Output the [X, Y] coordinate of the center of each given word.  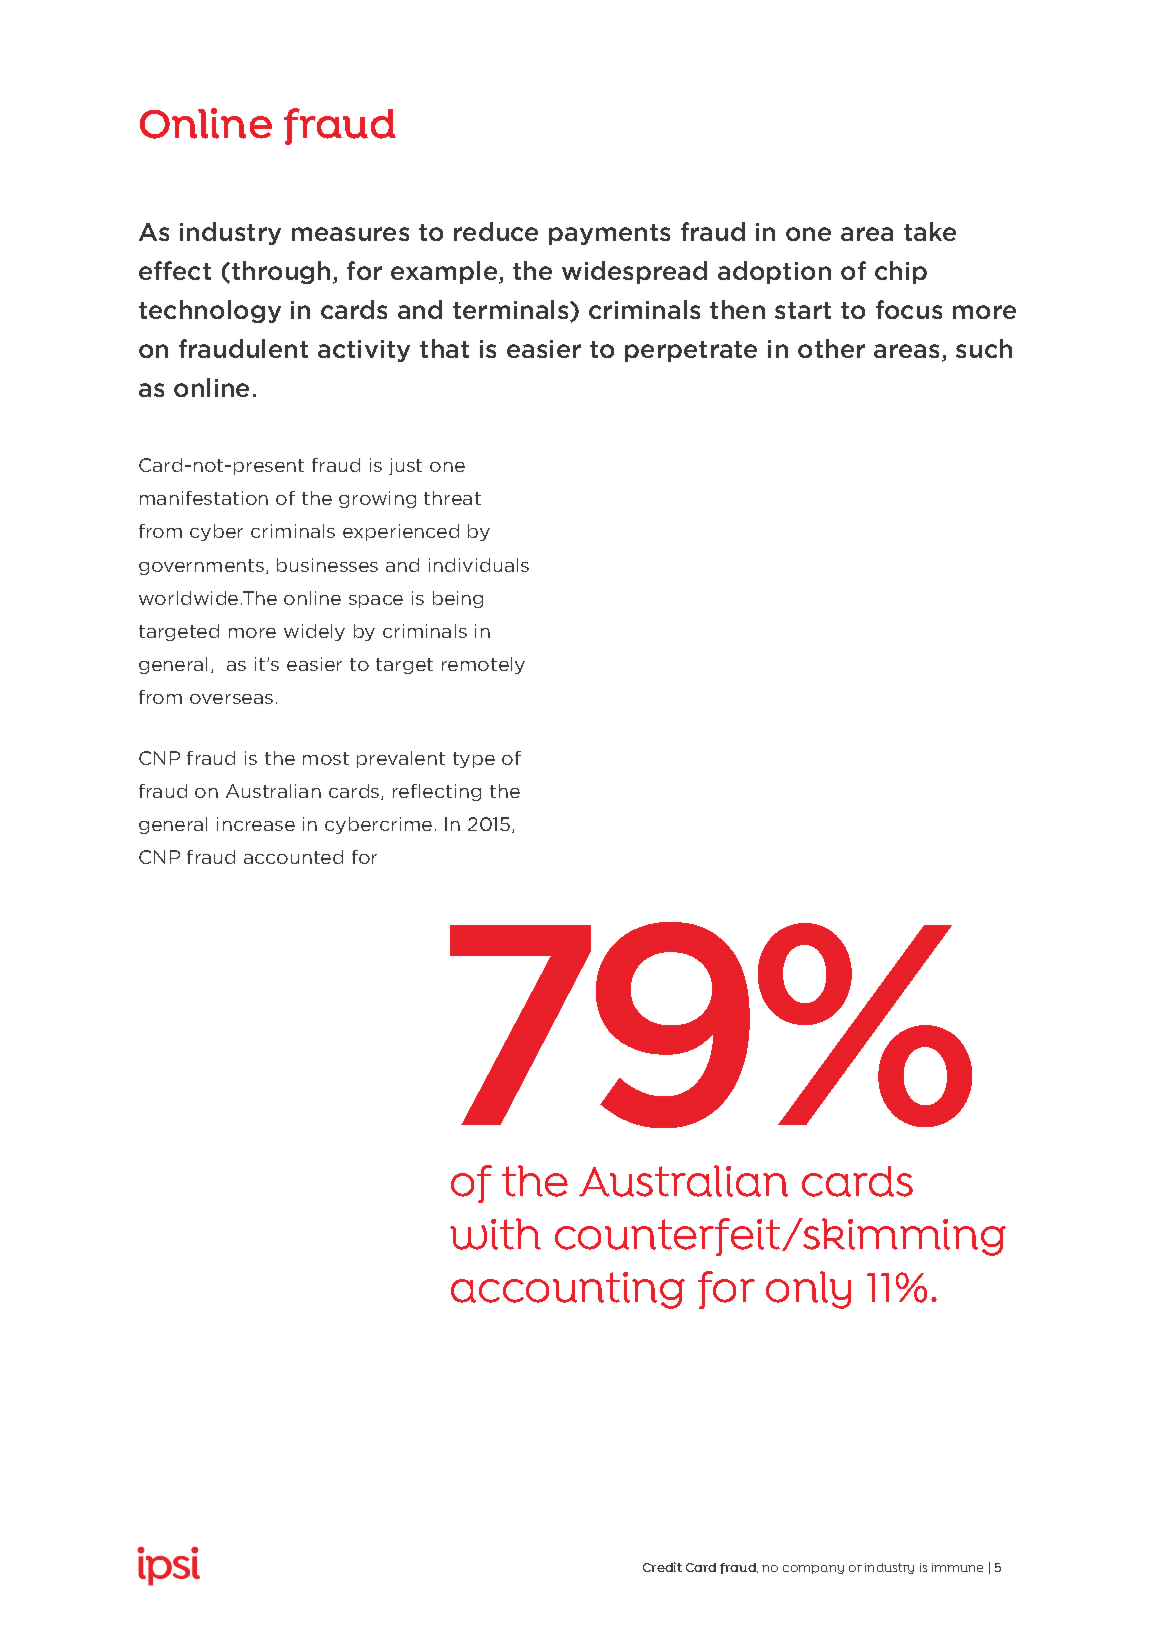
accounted [293, 857]
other [831, 348]
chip [901, 272]
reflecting [437, 792]
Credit [662, 1567]
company [813, 1569]
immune [957, 1567]
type [474, 760]
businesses [327, 565]
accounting [568, 1290]
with [495, 1234]
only [808, 1290]
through [281, 272]
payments [609, 234]
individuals [479, 565]
